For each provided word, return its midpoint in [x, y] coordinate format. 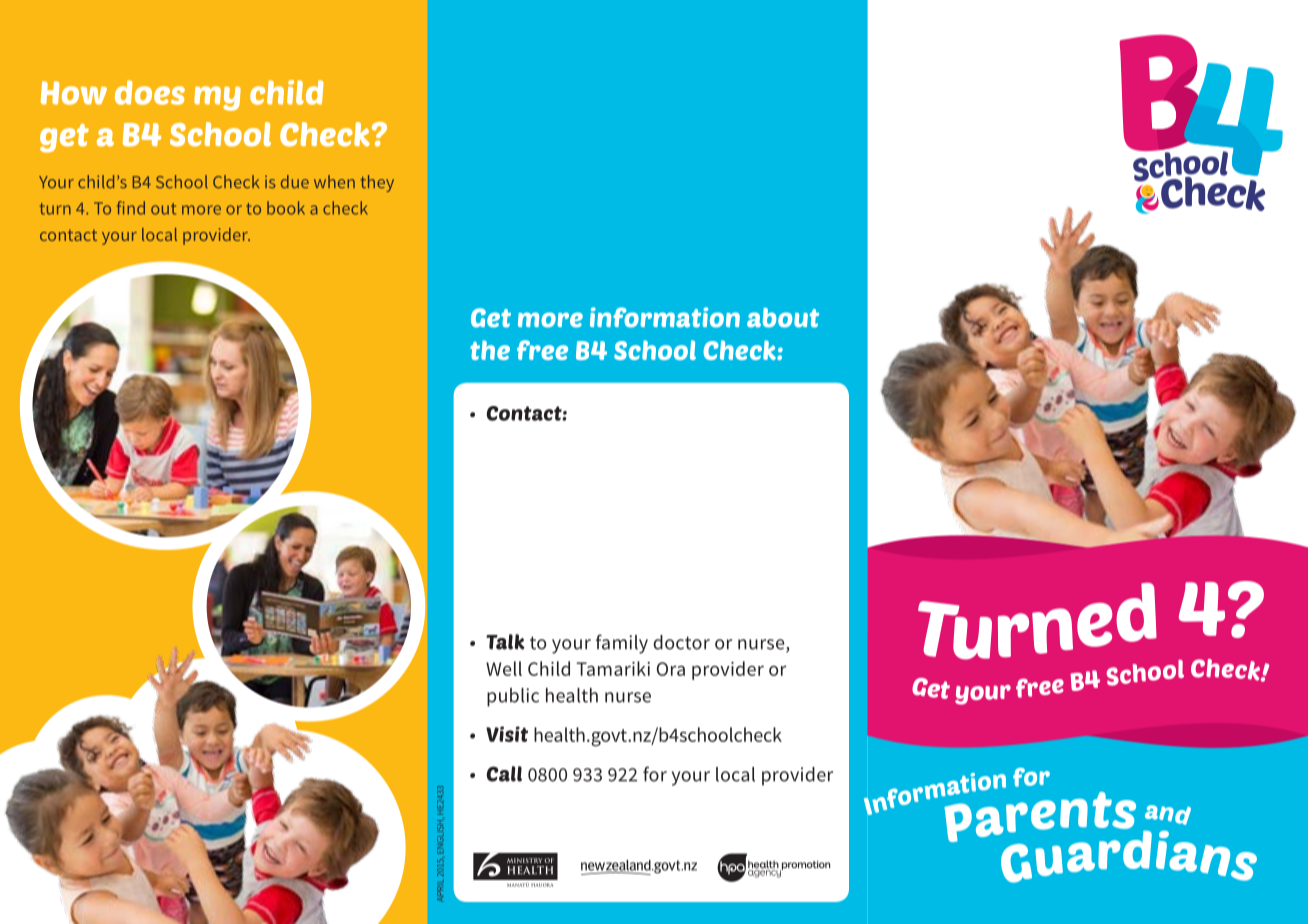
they [377, 183]
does [150, 92]
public [513, 697]
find [131, 208]
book [286, 208]
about [783, 318]
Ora [671, 669]
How [74, 93]
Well [504, 668]
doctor [681, 642]
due [295, 182]
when [334, 181]
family [622, 644]
